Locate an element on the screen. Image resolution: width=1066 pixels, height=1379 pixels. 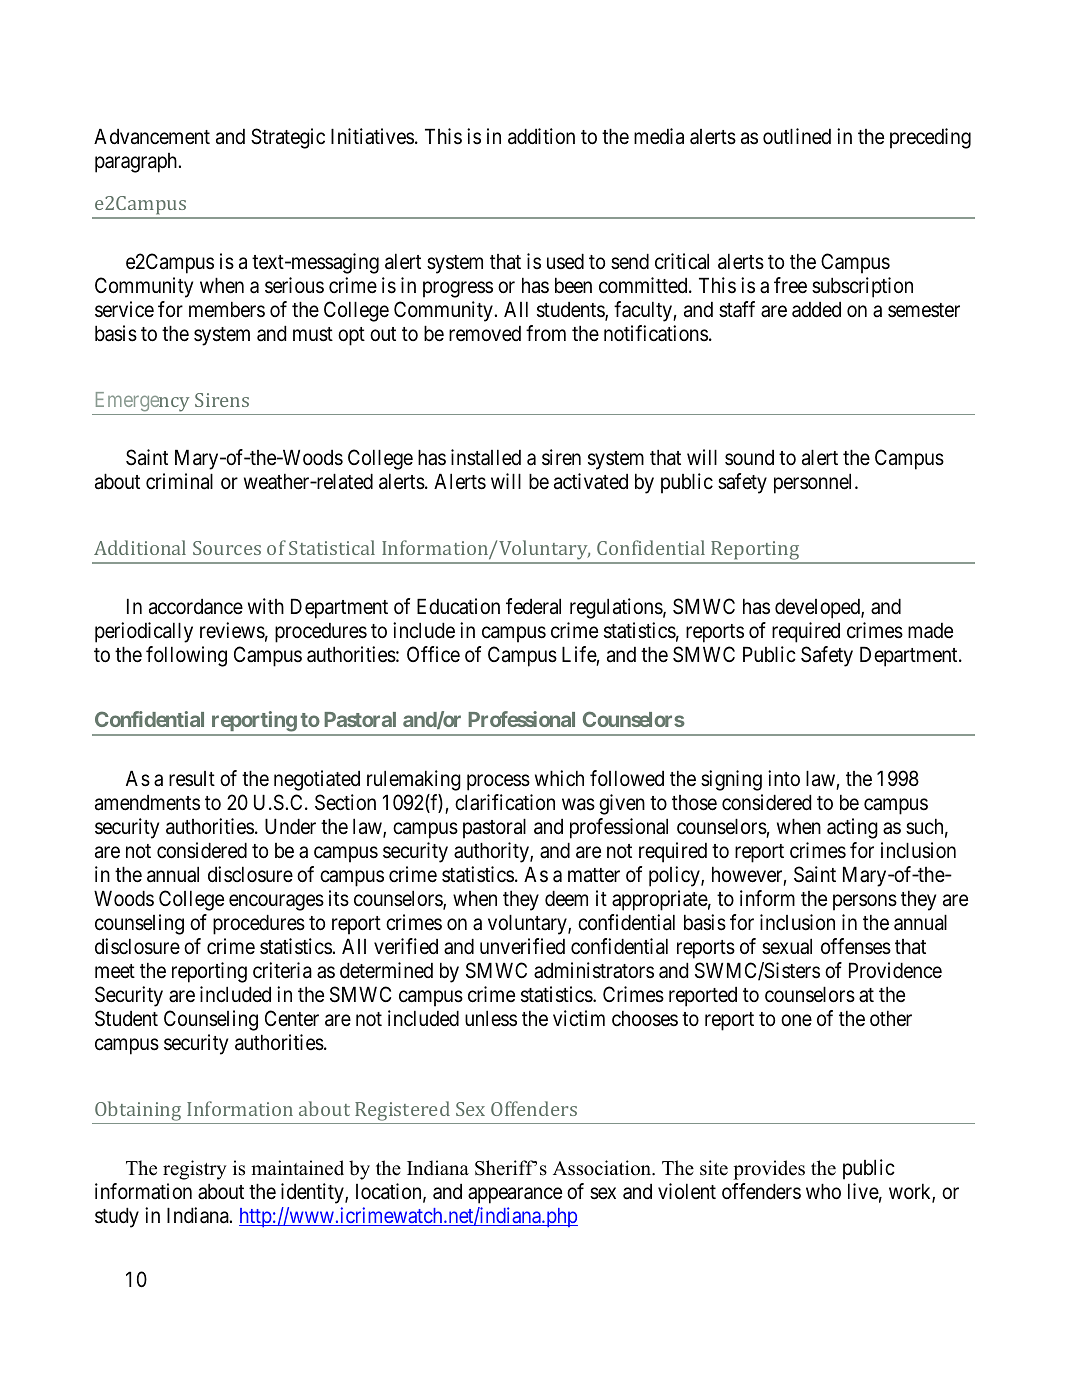
paragraph is located at coordinates (137, 163).
